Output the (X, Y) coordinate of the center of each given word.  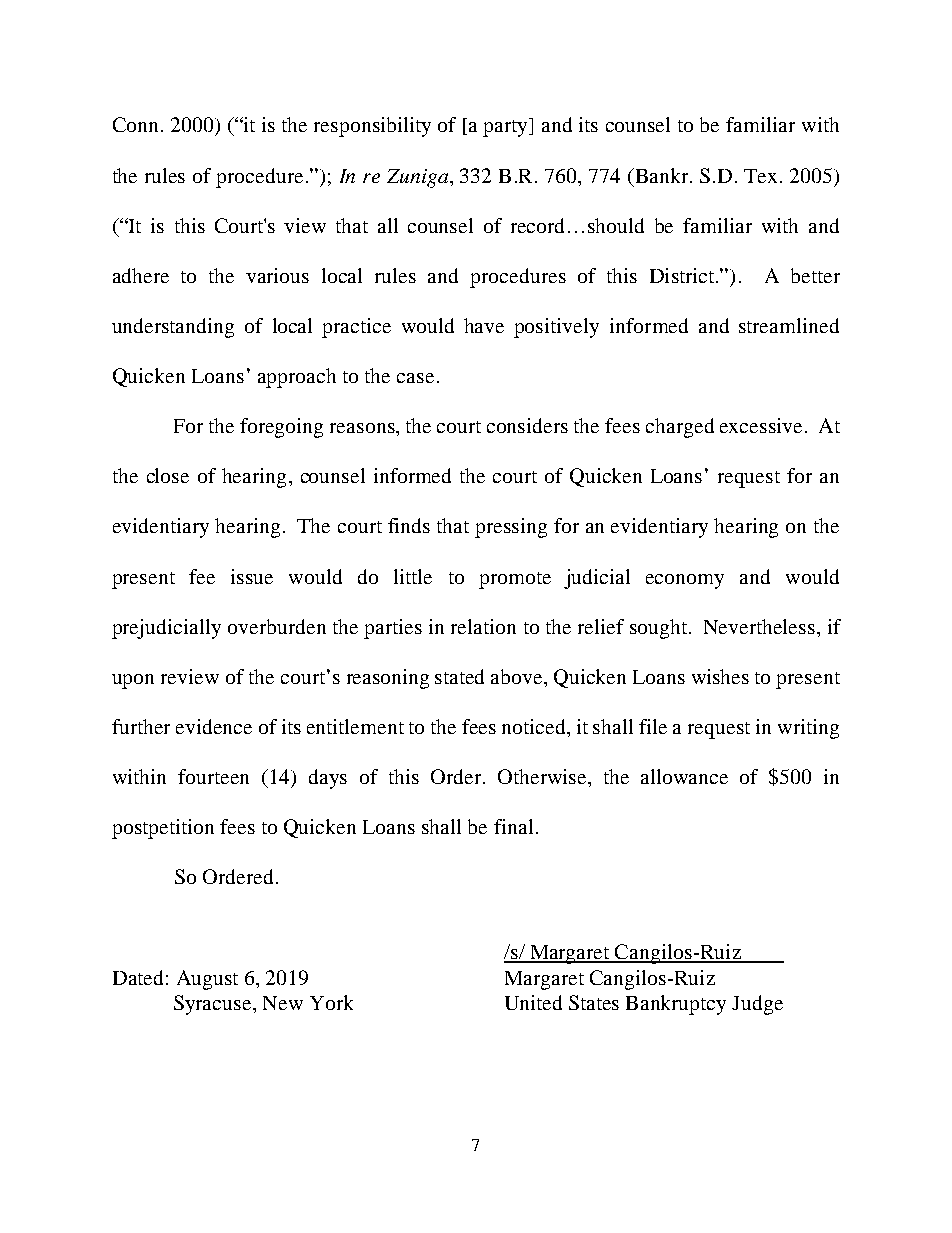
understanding (173, 328)
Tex (760, 176)
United (533, 1002)
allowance (684, 776)
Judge (757, 1005)
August (207, 980)
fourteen (213, 776)
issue (252, 576)
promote (515, 580)
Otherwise (544, 778)
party (507, 127)
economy (685, 581)
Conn (135, 124)
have (484, 325)
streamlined (789, 325)
